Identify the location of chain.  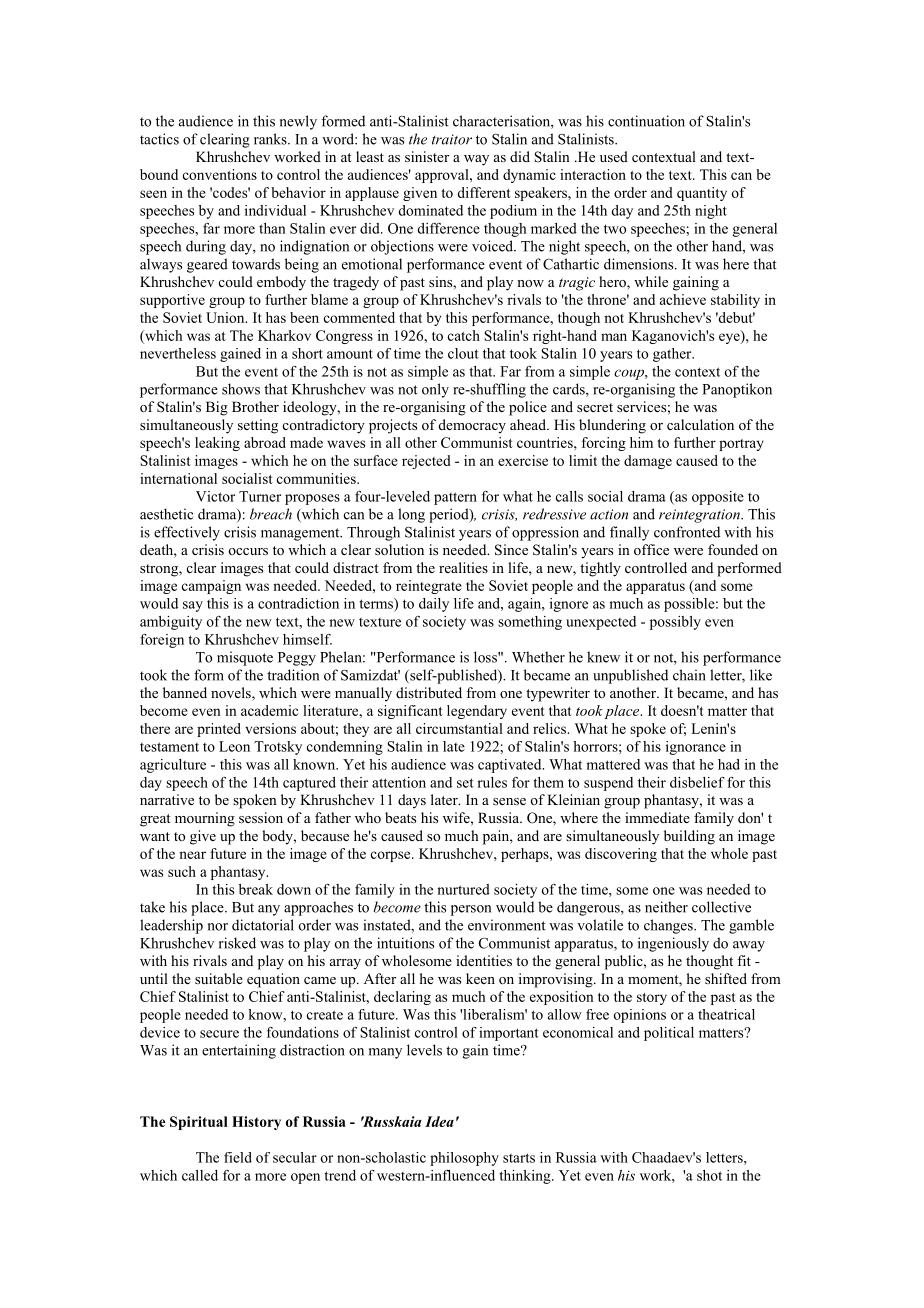
(689, 675).
